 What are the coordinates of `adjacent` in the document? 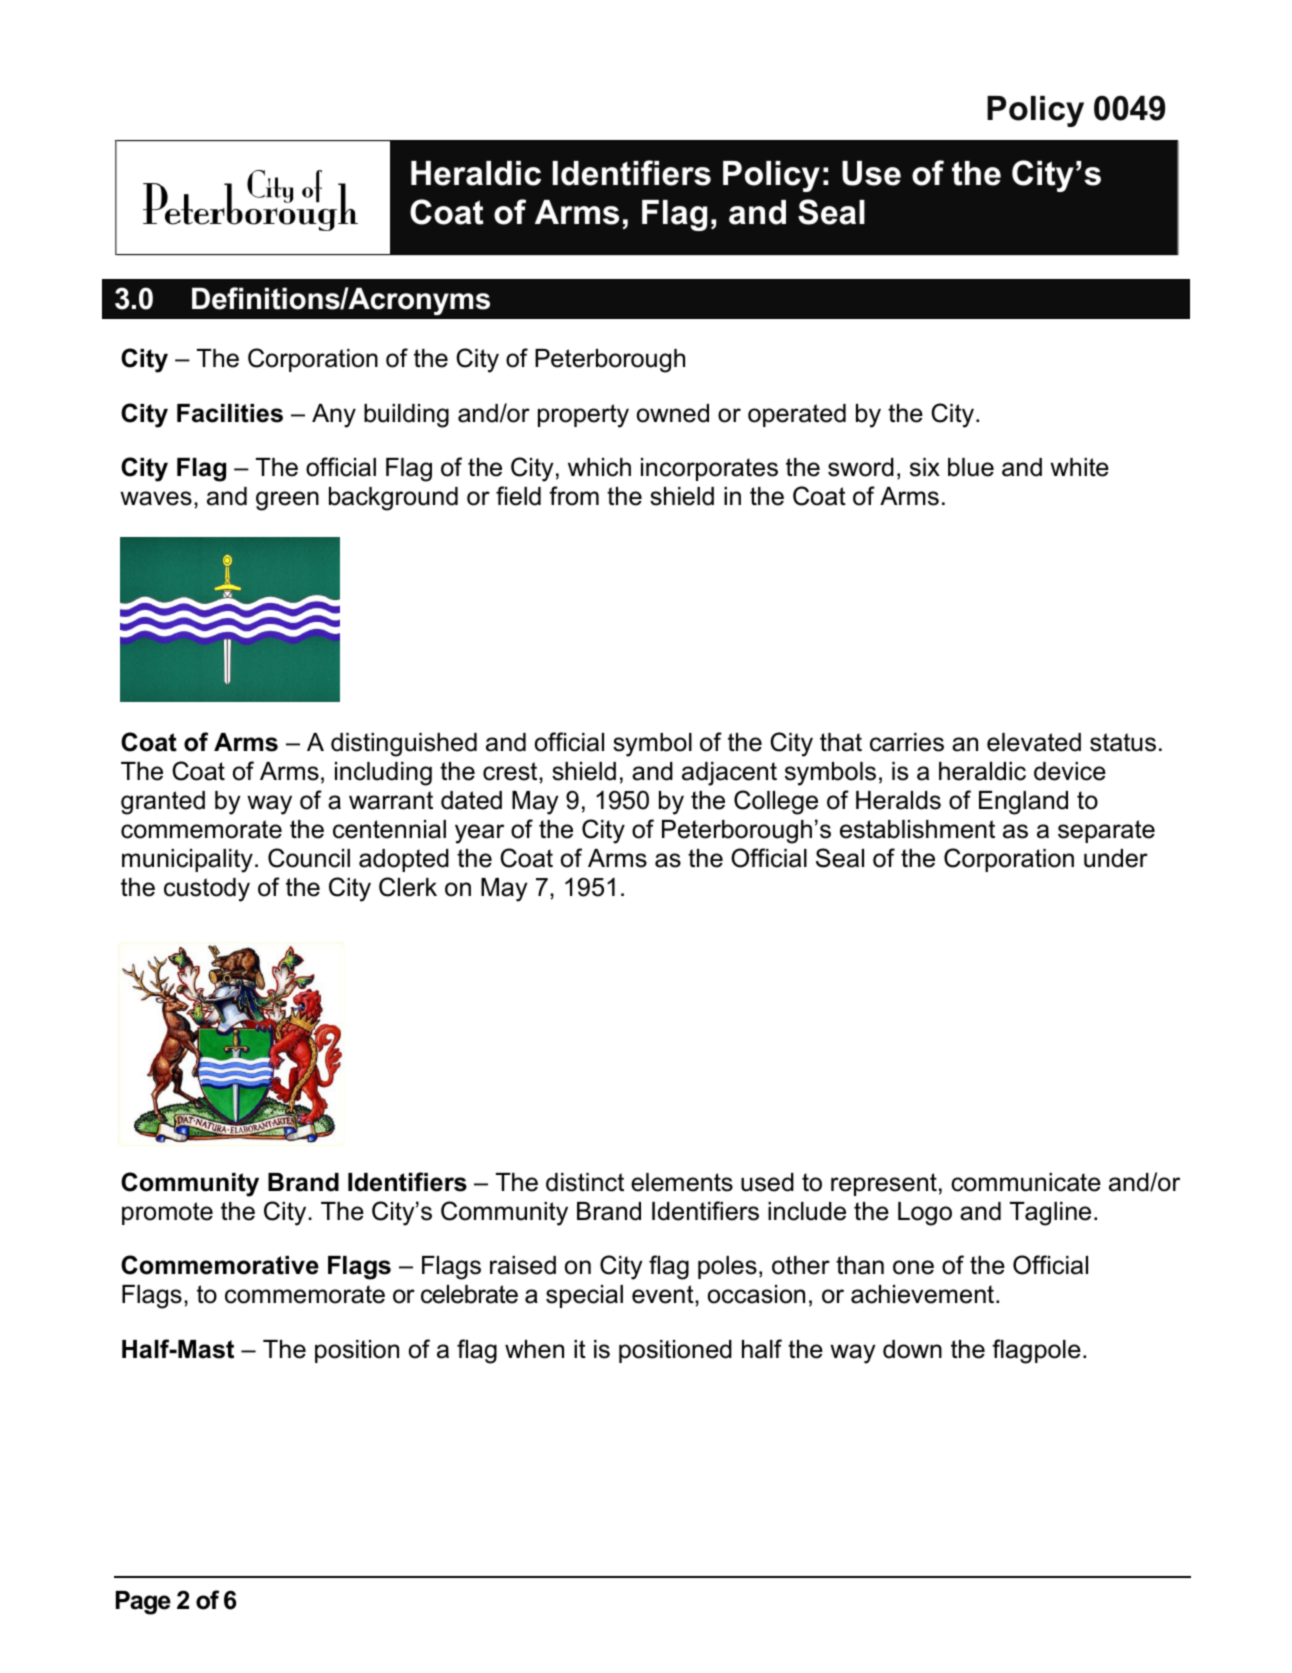 It's located at (729, 774).
